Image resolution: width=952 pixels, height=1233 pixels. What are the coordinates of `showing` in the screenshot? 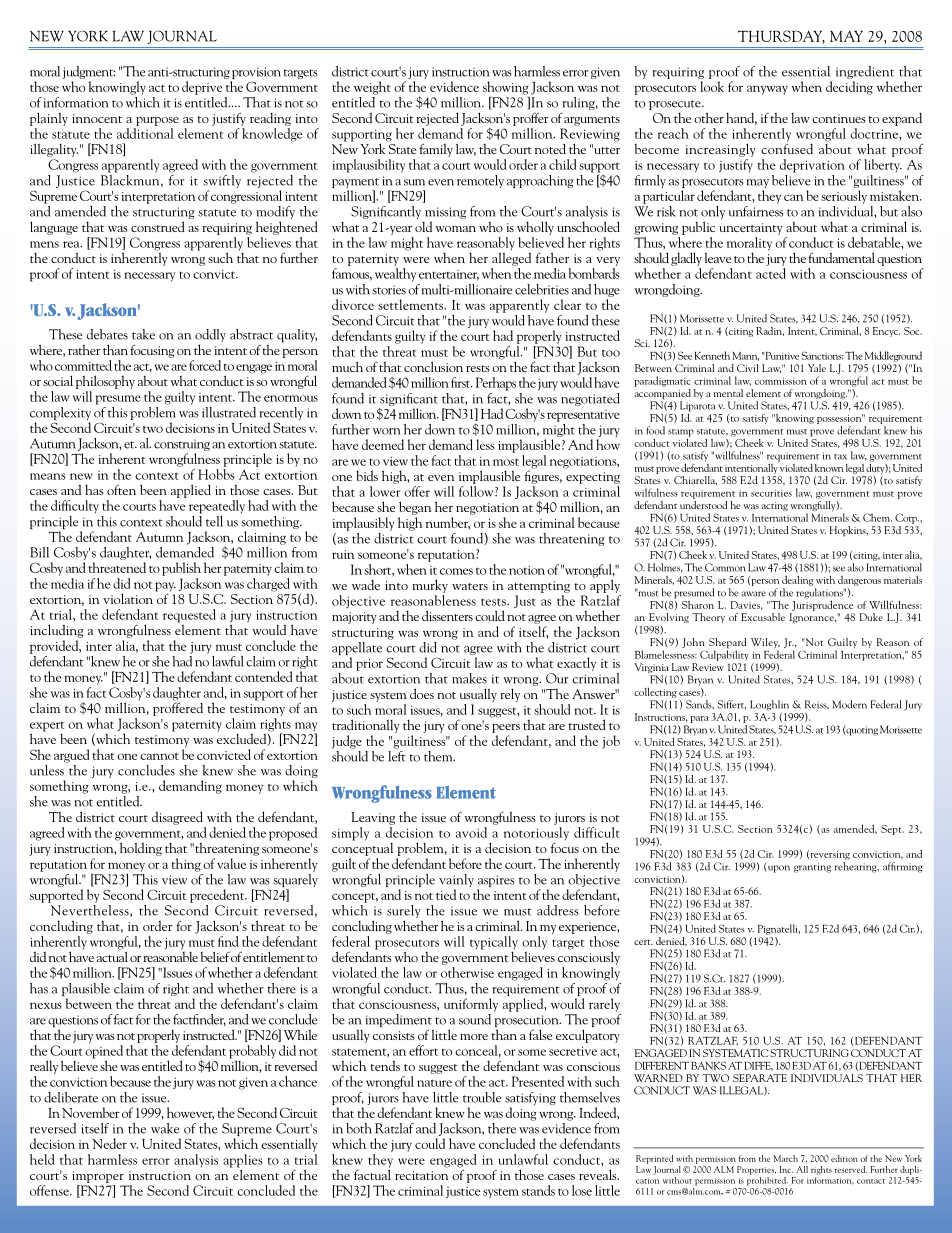 It's located at (505, 88).
